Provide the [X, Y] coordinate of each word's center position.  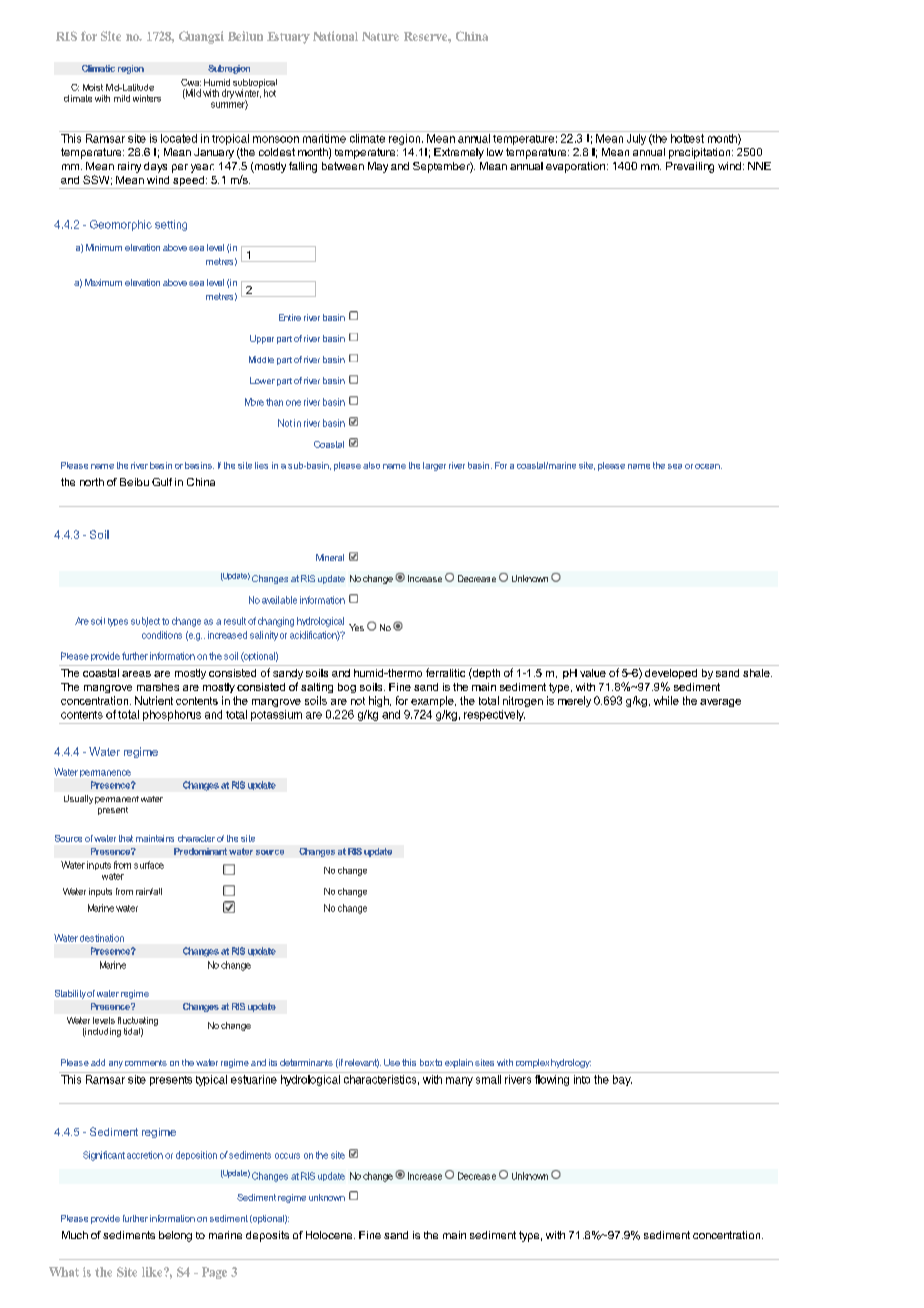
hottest [687, 137]
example [433, 701]
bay [621, 1079]
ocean [708, 466]
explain [459, 1063]
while [666, 700]
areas [136, 674]
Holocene [330, 1235]
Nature [380, 36]
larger [434, 466]
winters [147, 98]
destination [102, 938]
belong [175, 1236]
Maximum [103, 282]
